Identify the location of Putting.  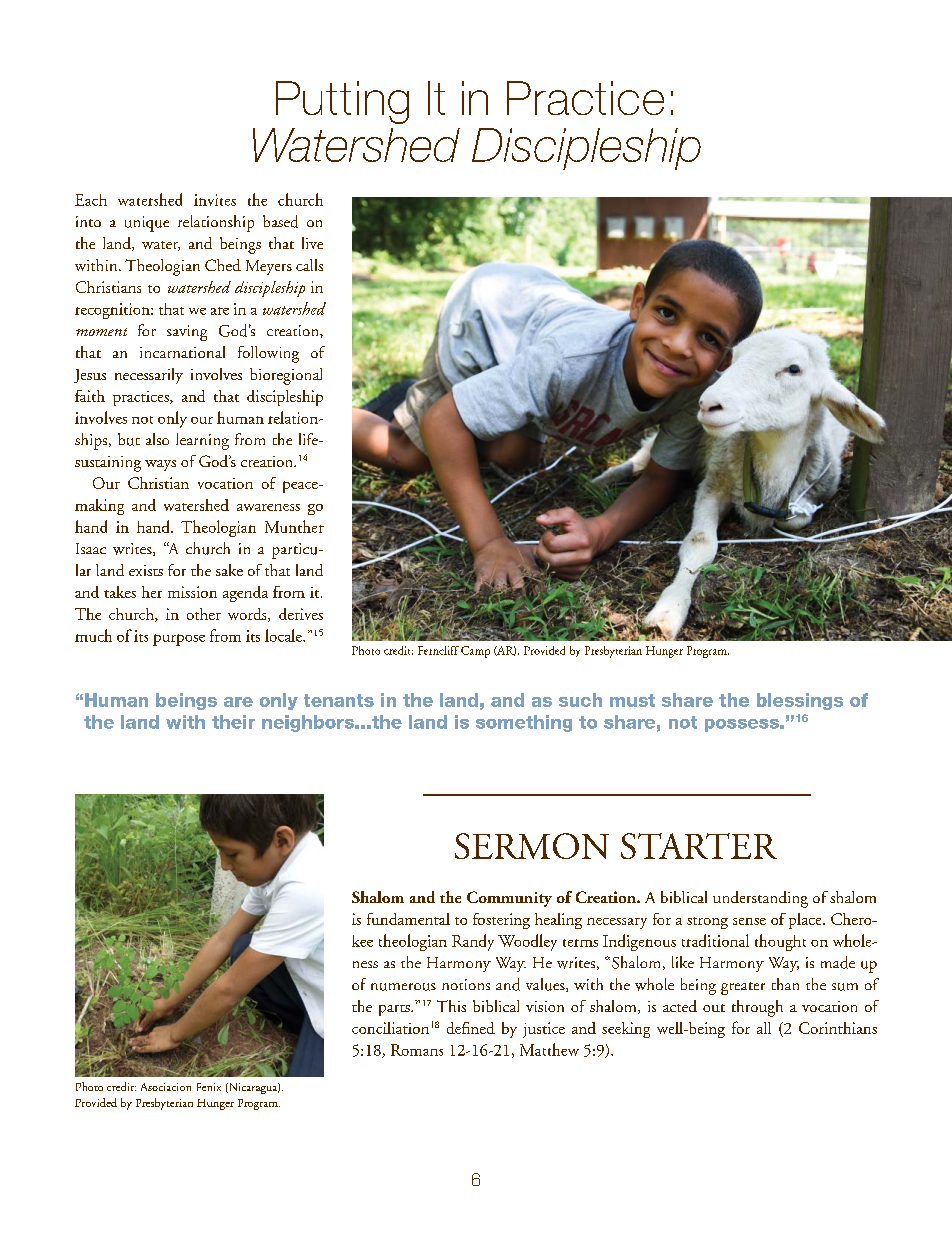
(342, 102).
